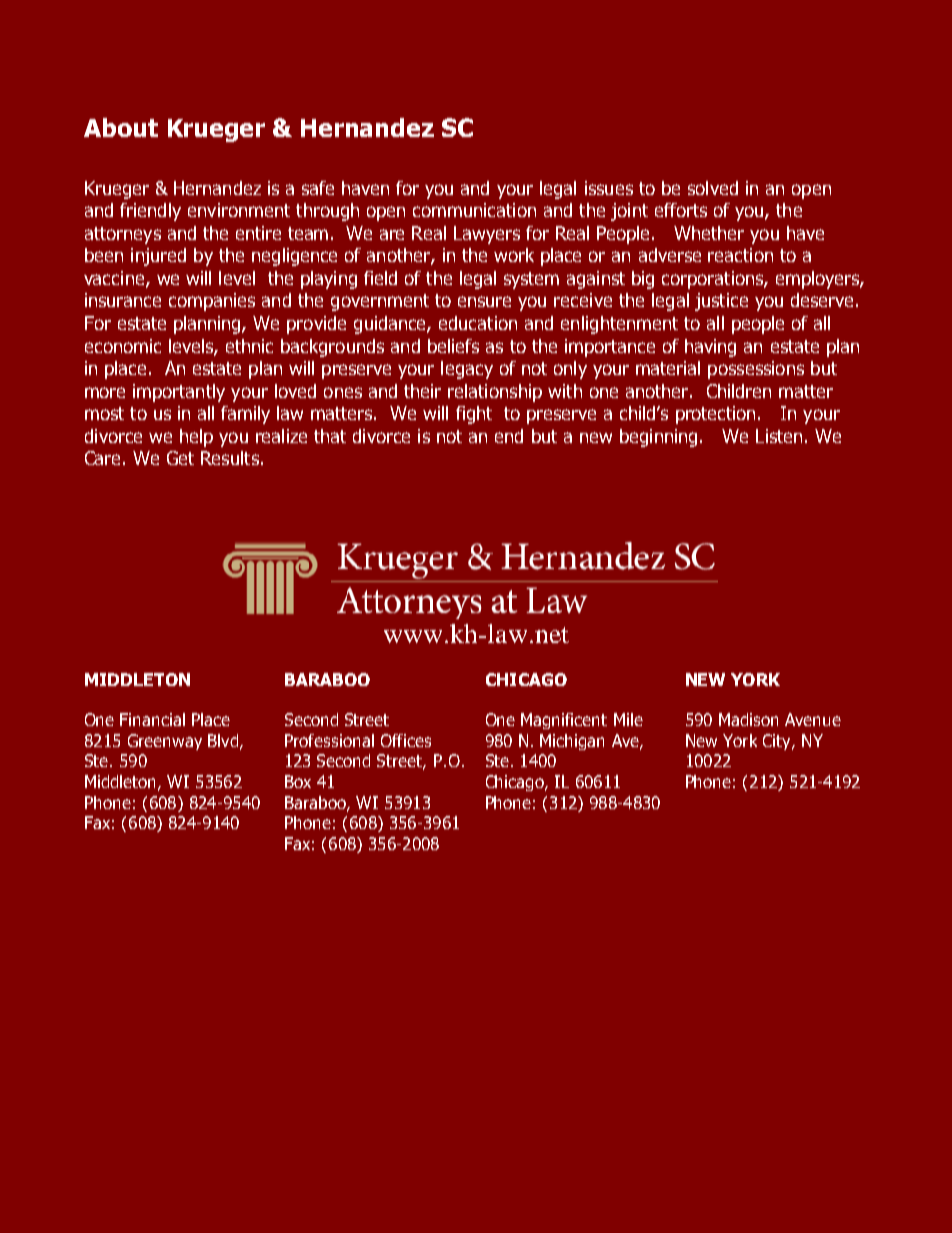  What do you see at coordinates (249, 346) in the document?
I see `ethnic` at bounding box center [249, 346].
